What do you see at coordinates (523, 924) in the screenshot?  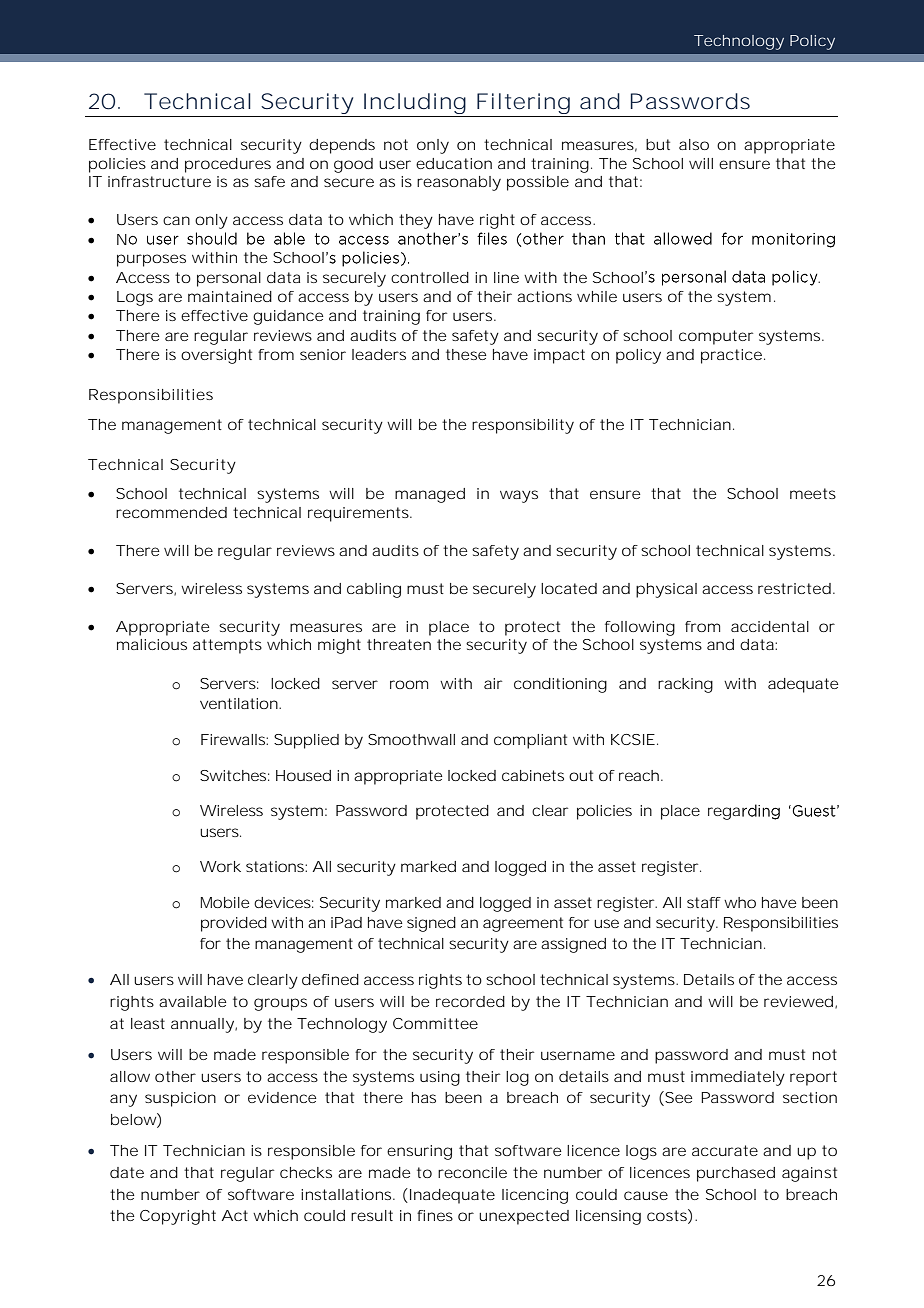 I see `agreement` at bounding box center [523, 924].
